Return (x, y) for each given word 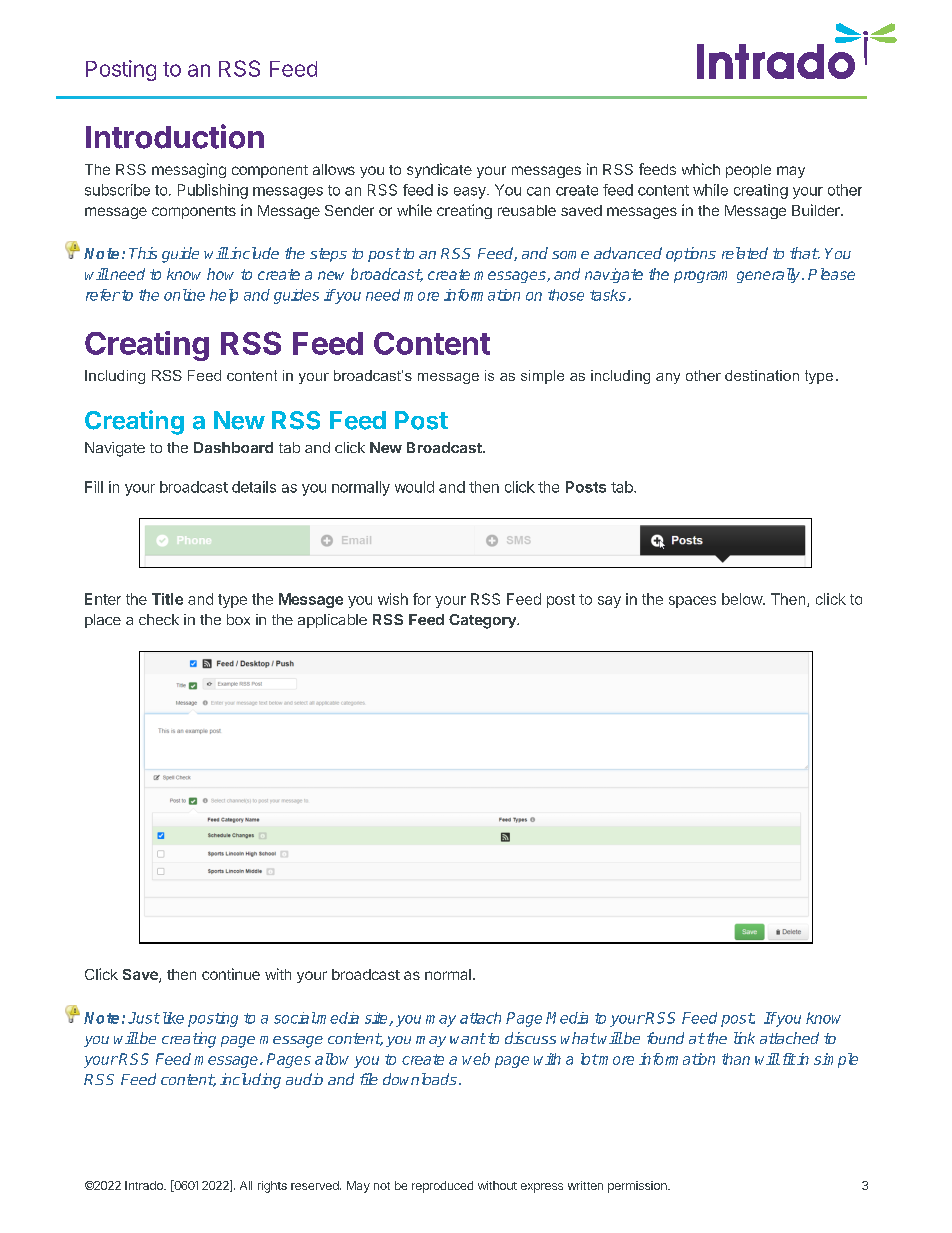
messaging (189, 170)
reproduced (442, 1187)
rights (272, 1187)
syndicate (439, 170)
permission (638, 1187)
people (748, 171)
